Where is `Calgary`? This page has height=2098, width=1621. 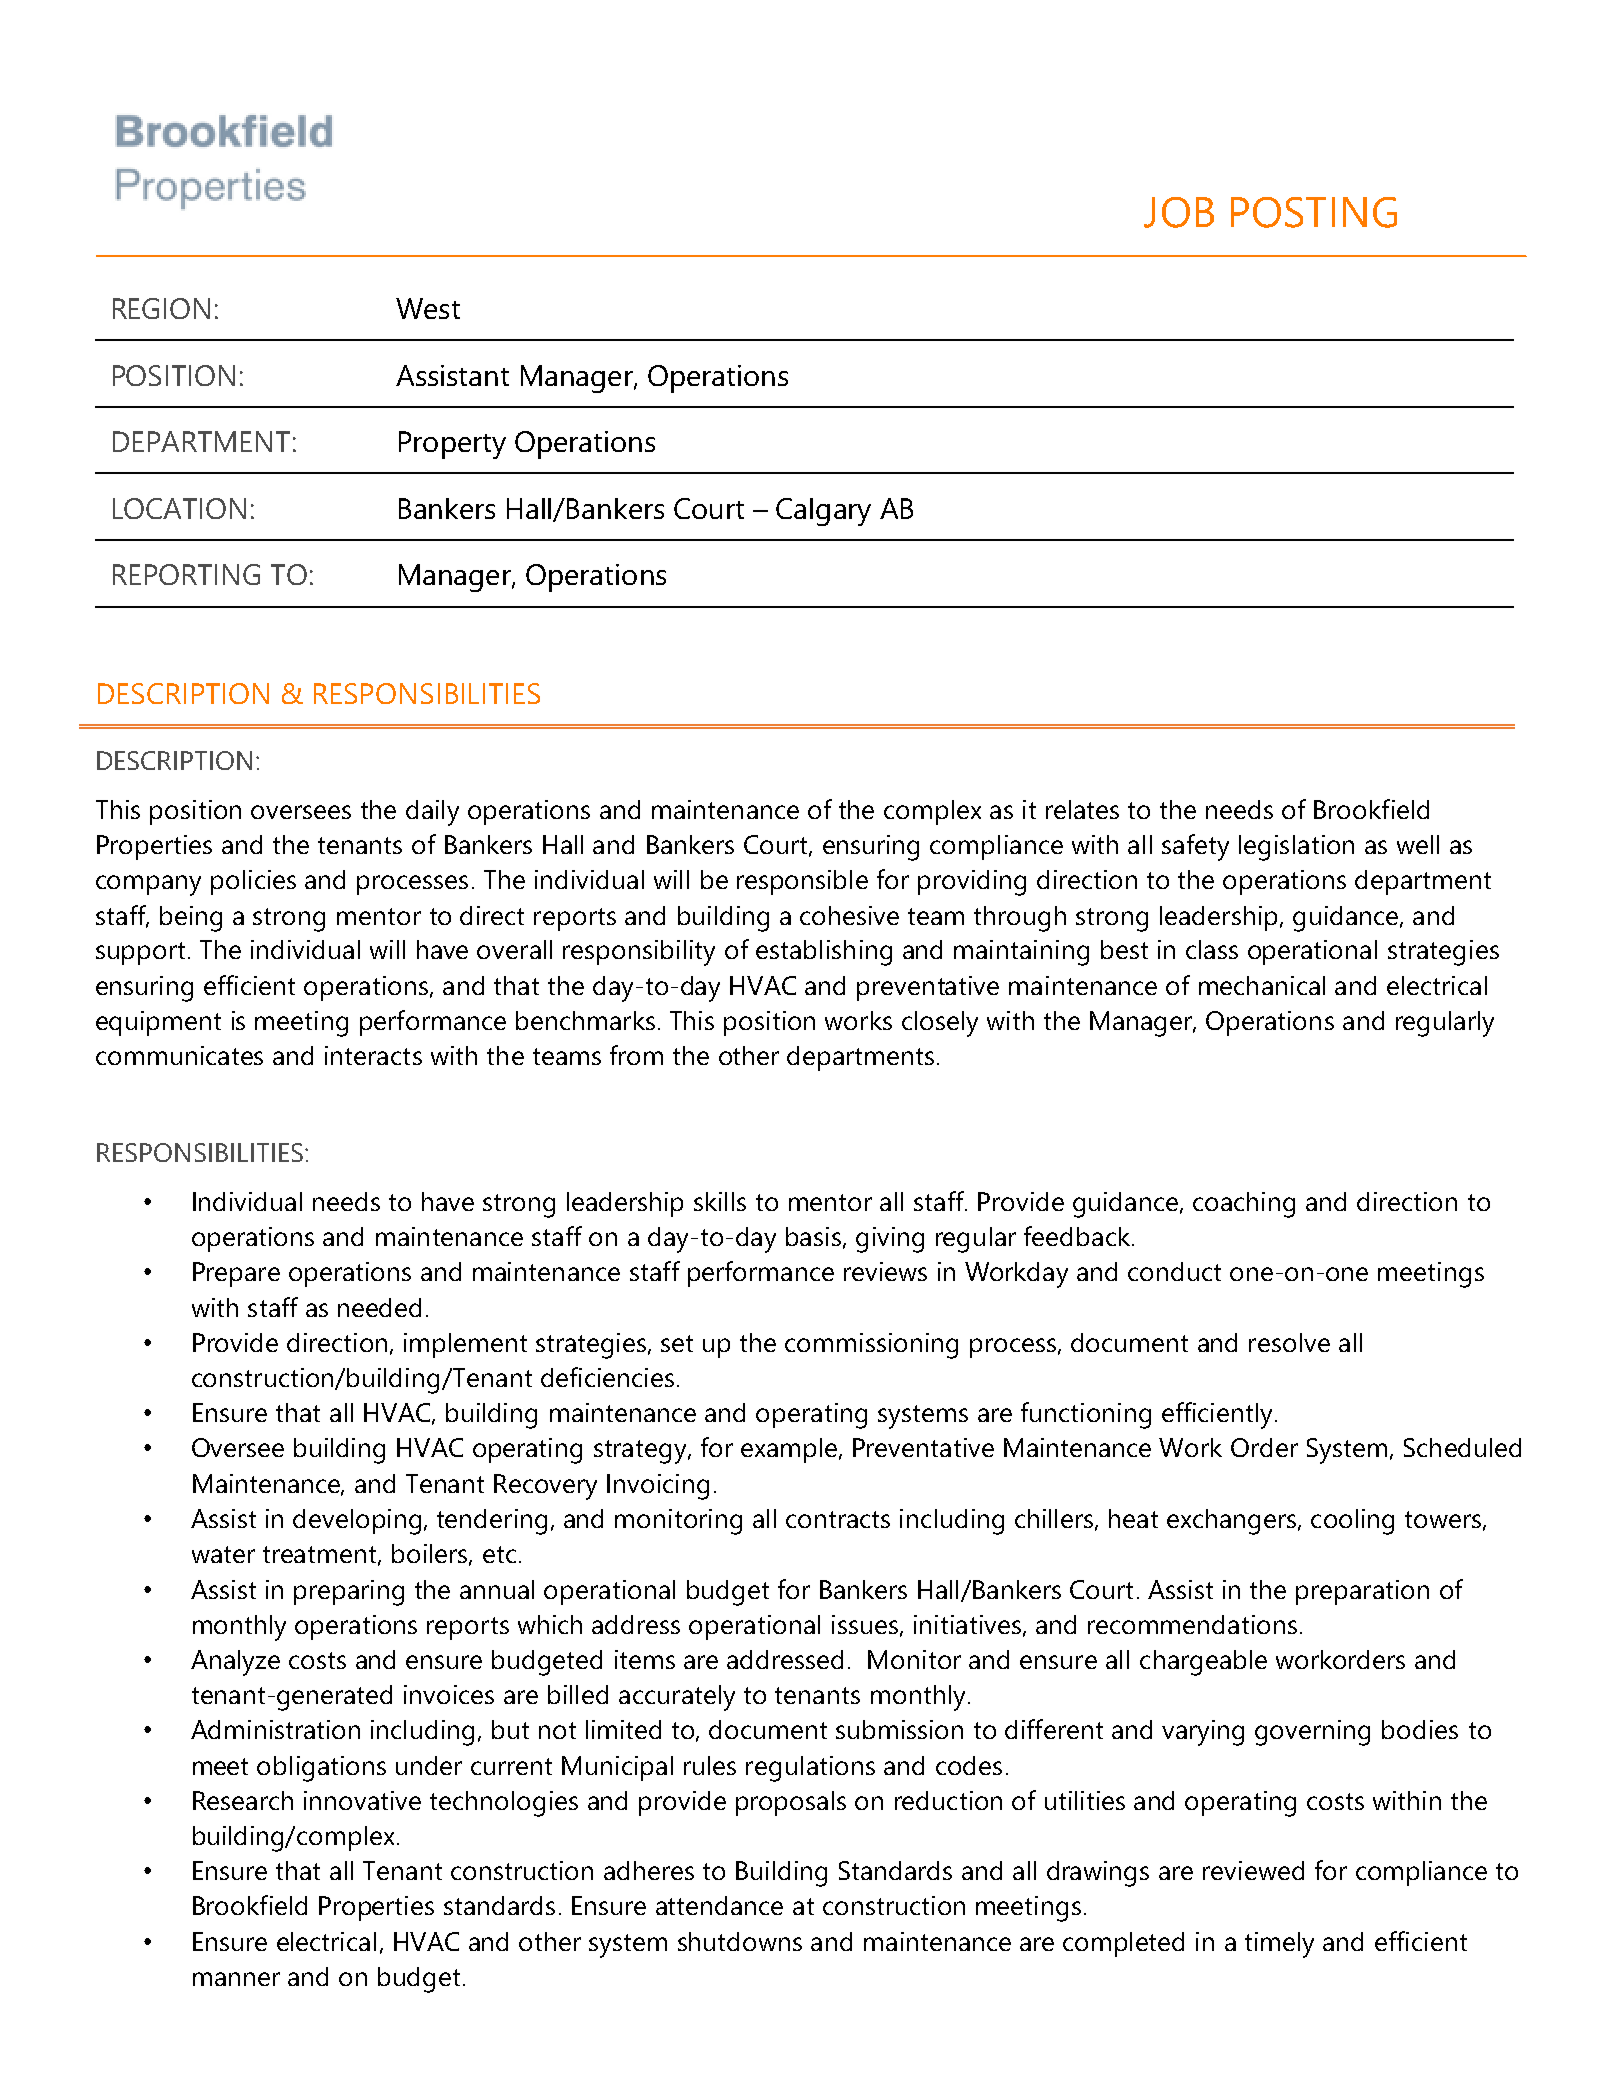 Calgary is located at coordinates (823, 512).
